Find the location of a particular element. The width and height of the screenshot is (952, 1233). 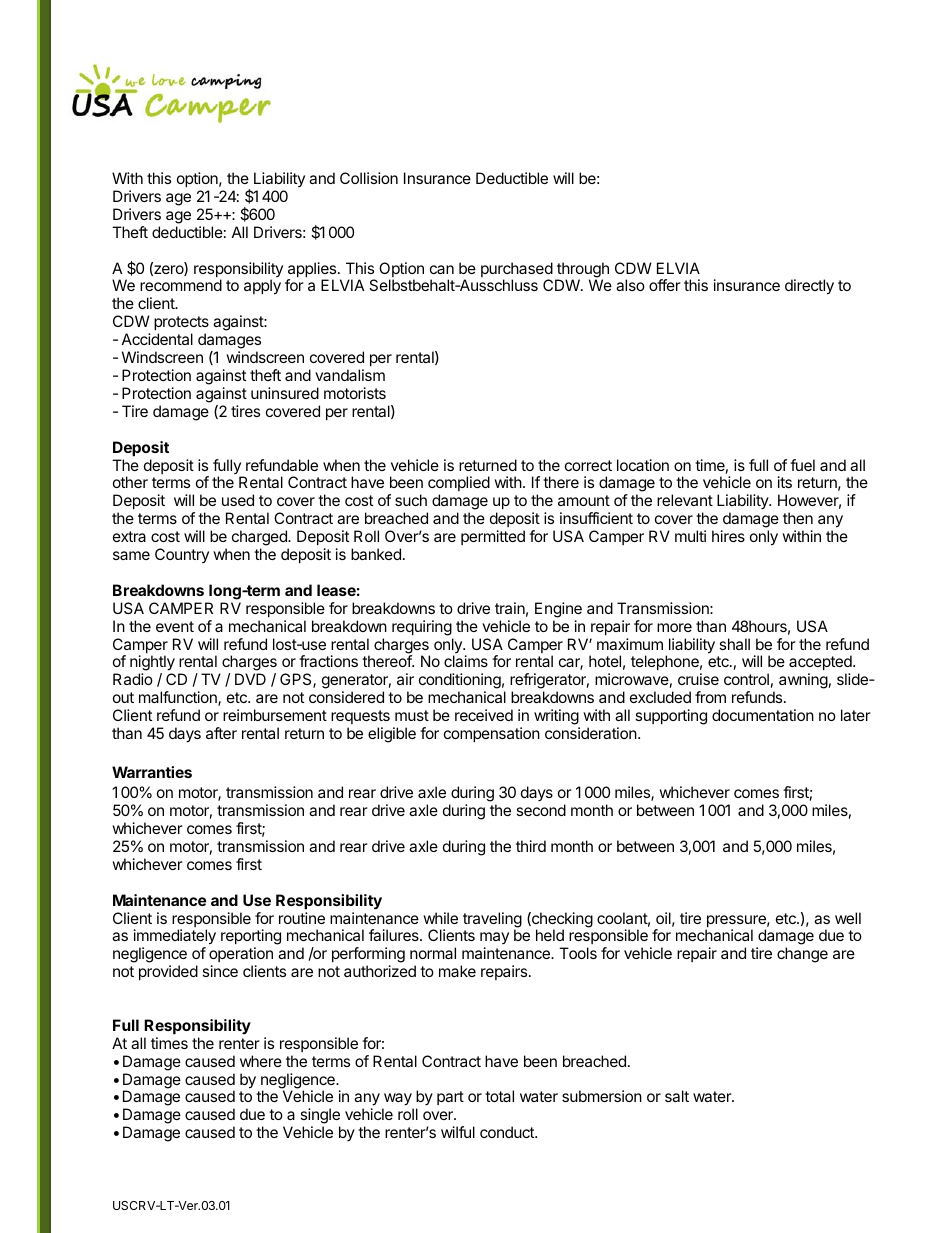

DVD is located at coordinates (250, 679).
